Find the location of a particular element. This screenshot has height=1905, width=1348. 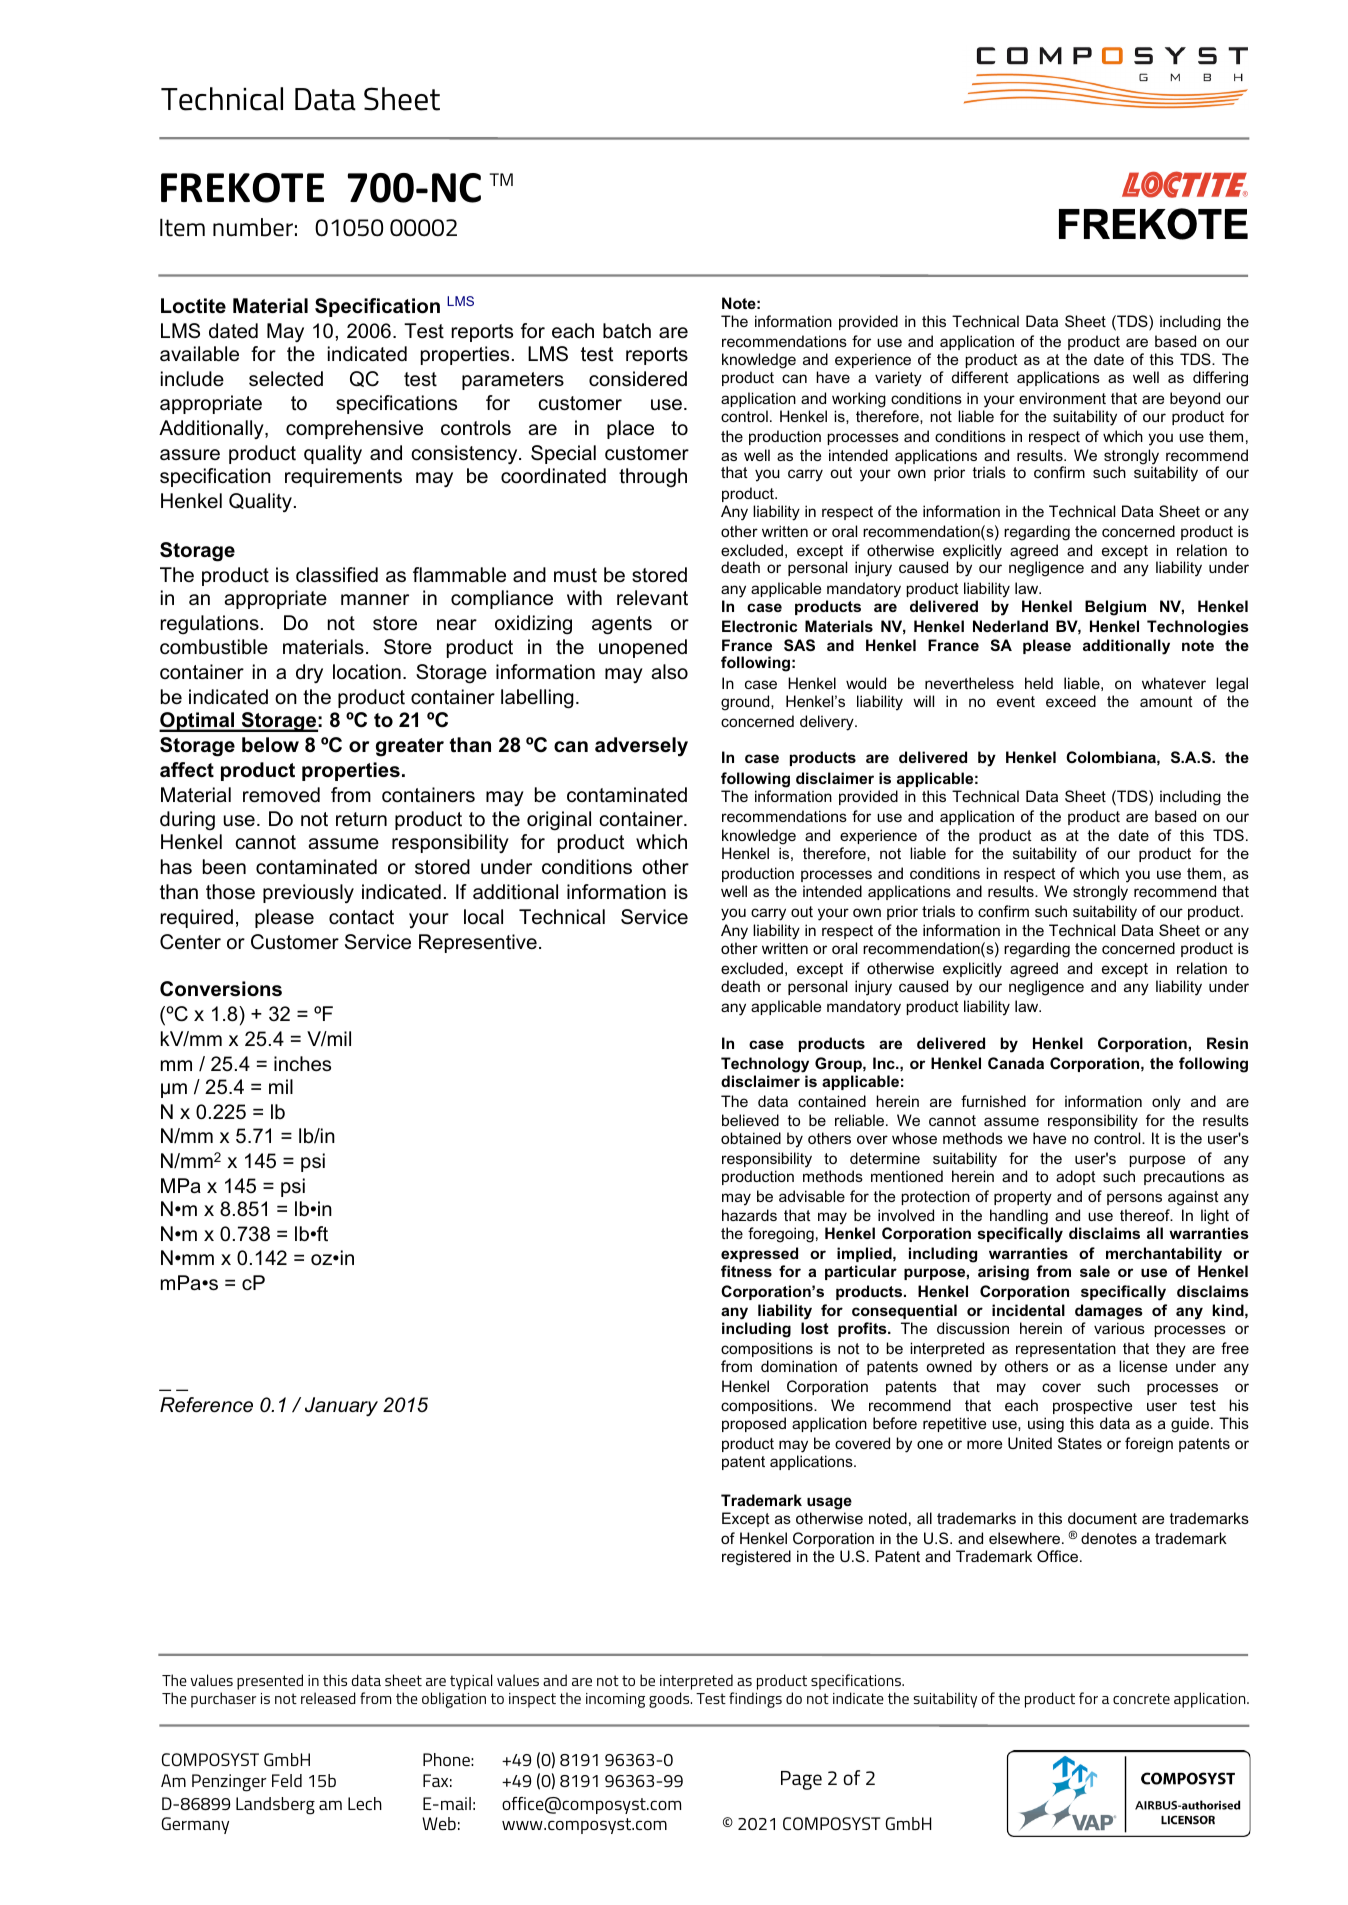

exceed is located at coordinates (1071, 701).
